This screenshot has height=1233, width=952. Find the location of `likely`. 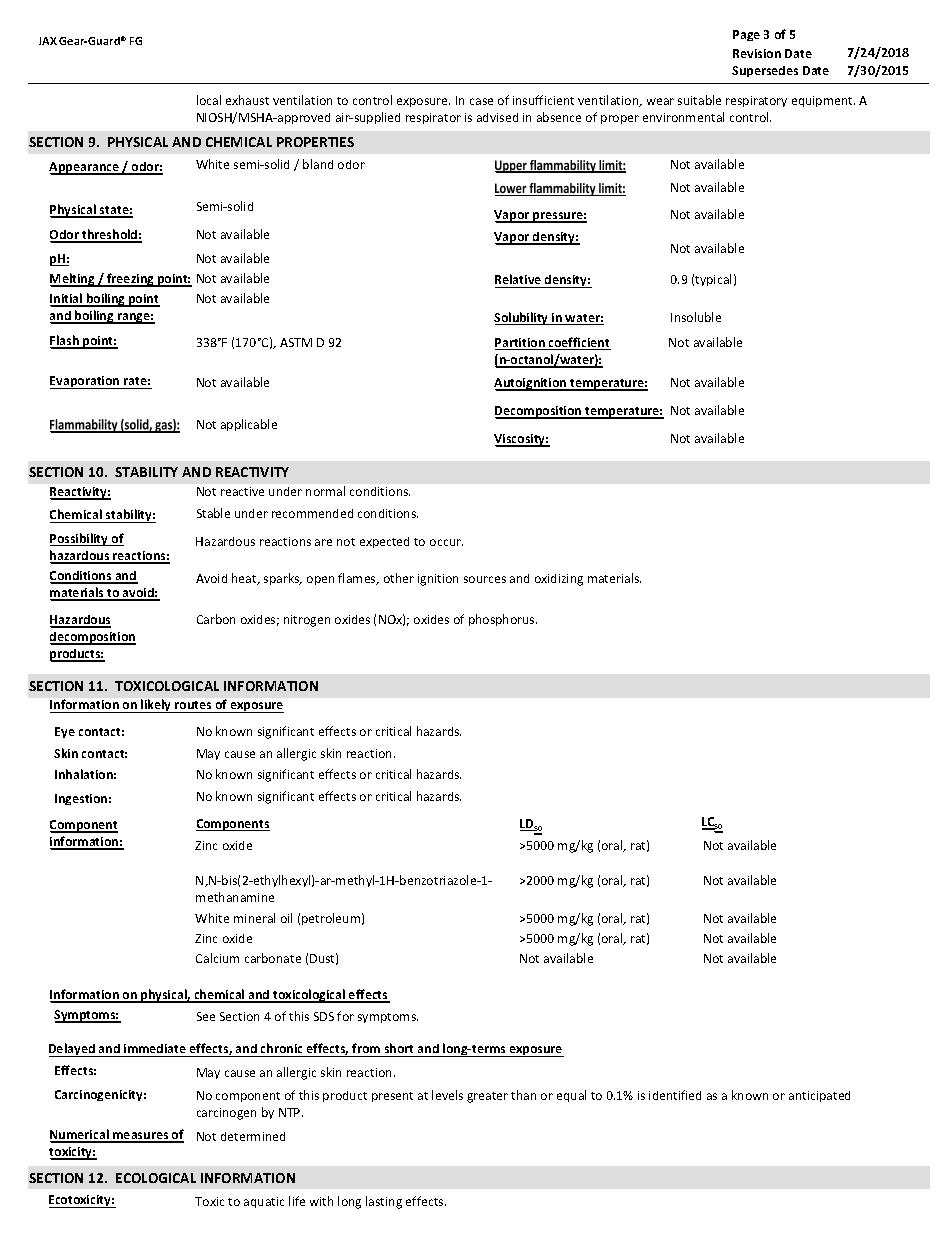

likely is located at coordinates (156, 706).
